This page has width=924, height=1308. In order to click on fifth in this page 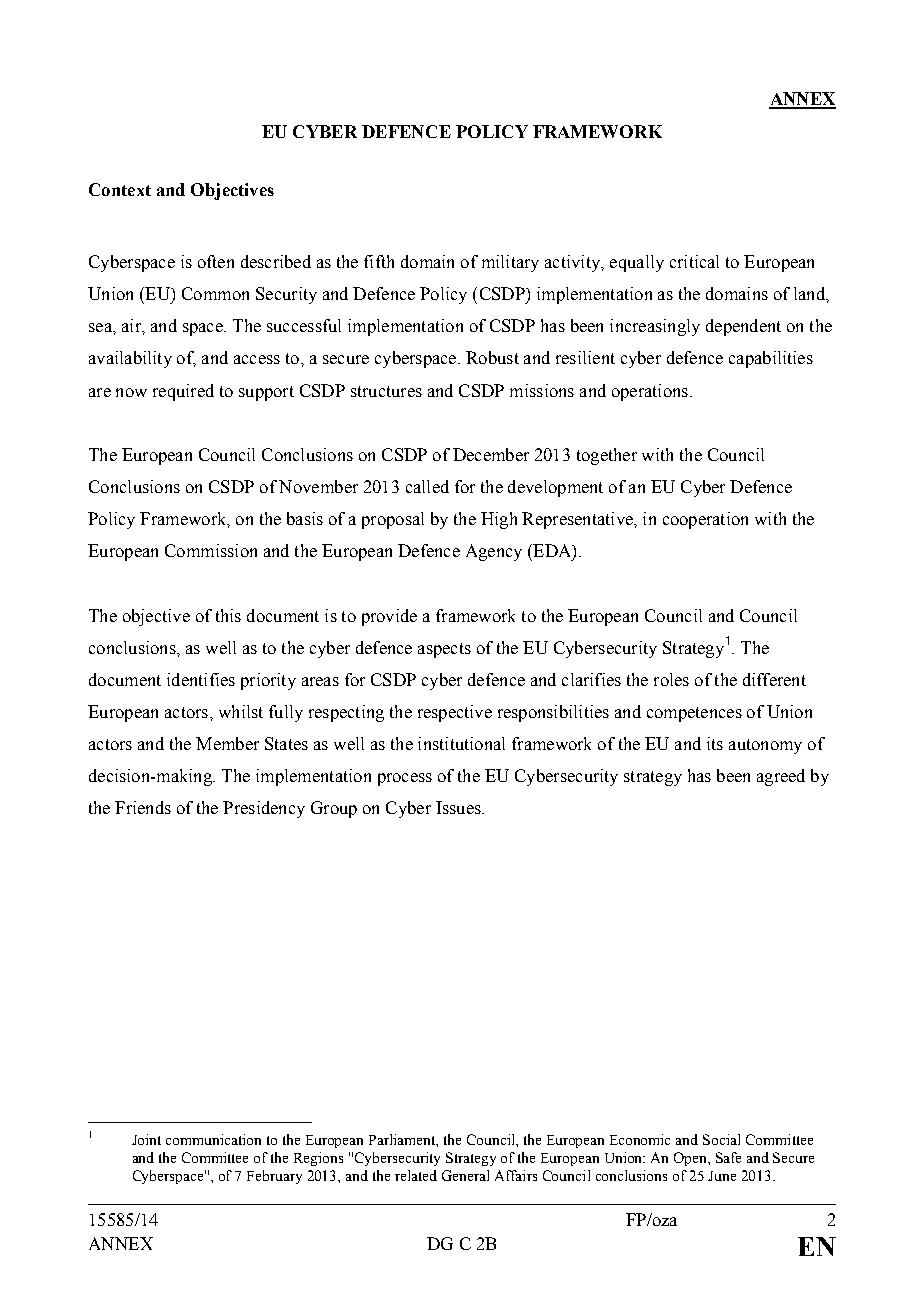, I will do `click(379, 261)`.
